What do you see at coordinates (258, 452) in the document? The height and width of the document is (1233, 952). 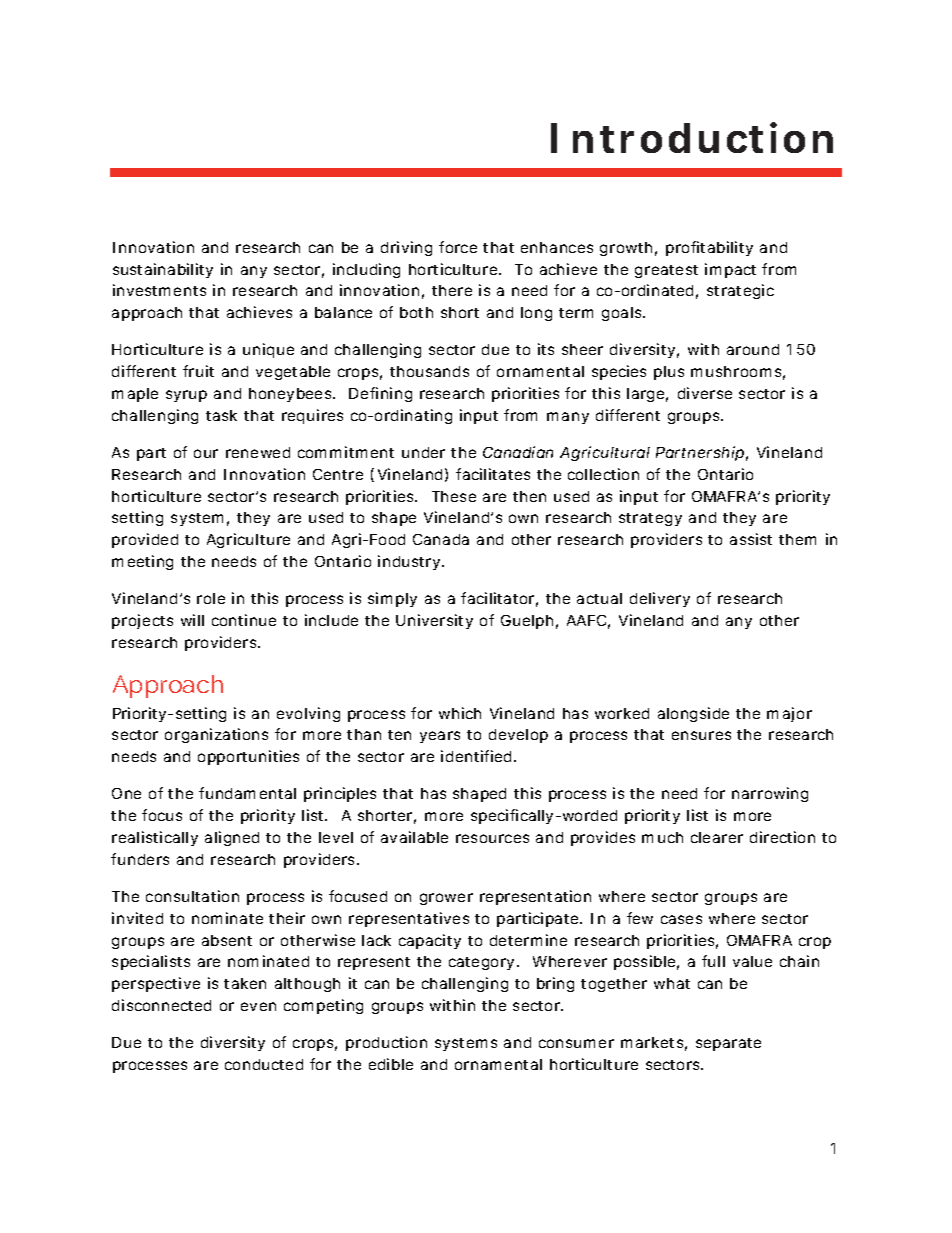 I see `renewed` at bounding box center [258, 452].
